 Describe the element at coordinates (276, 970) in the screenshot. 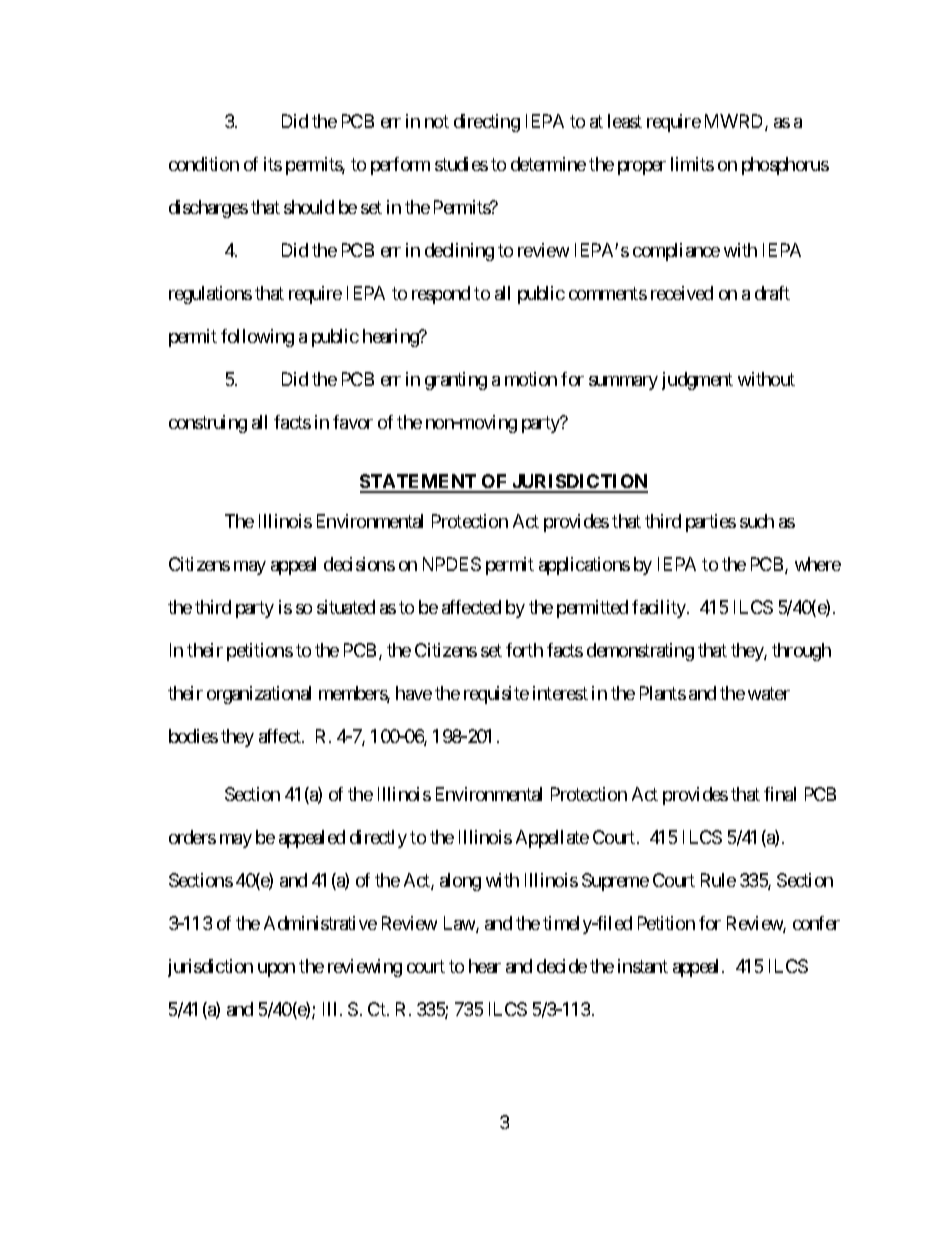

I see `upon` at that location.
